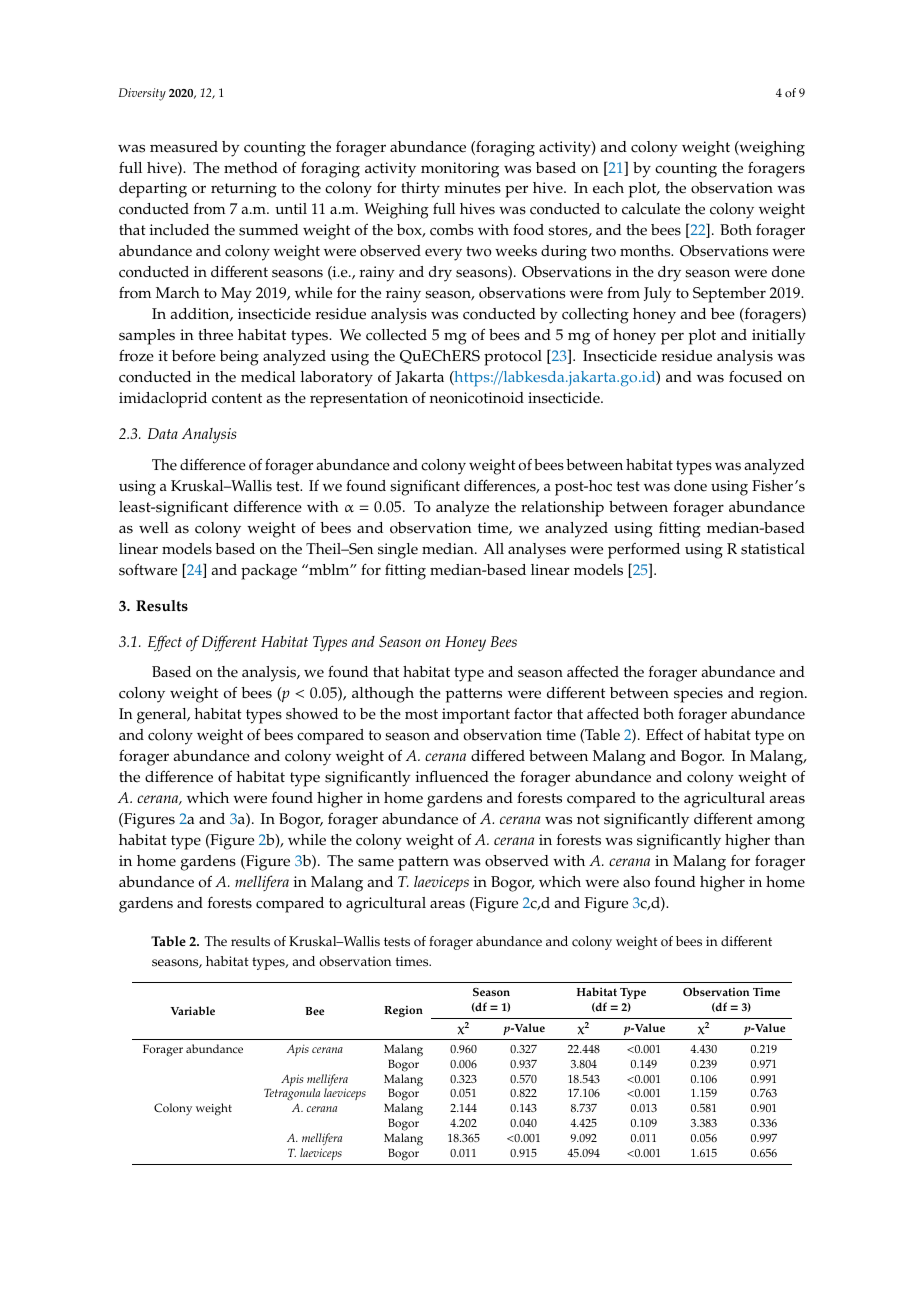 The width and height of the image is (924, 1308). What do you see at coordinates (651, 209) in the image?
I see `calculate` at bounding box center [651, 209].
